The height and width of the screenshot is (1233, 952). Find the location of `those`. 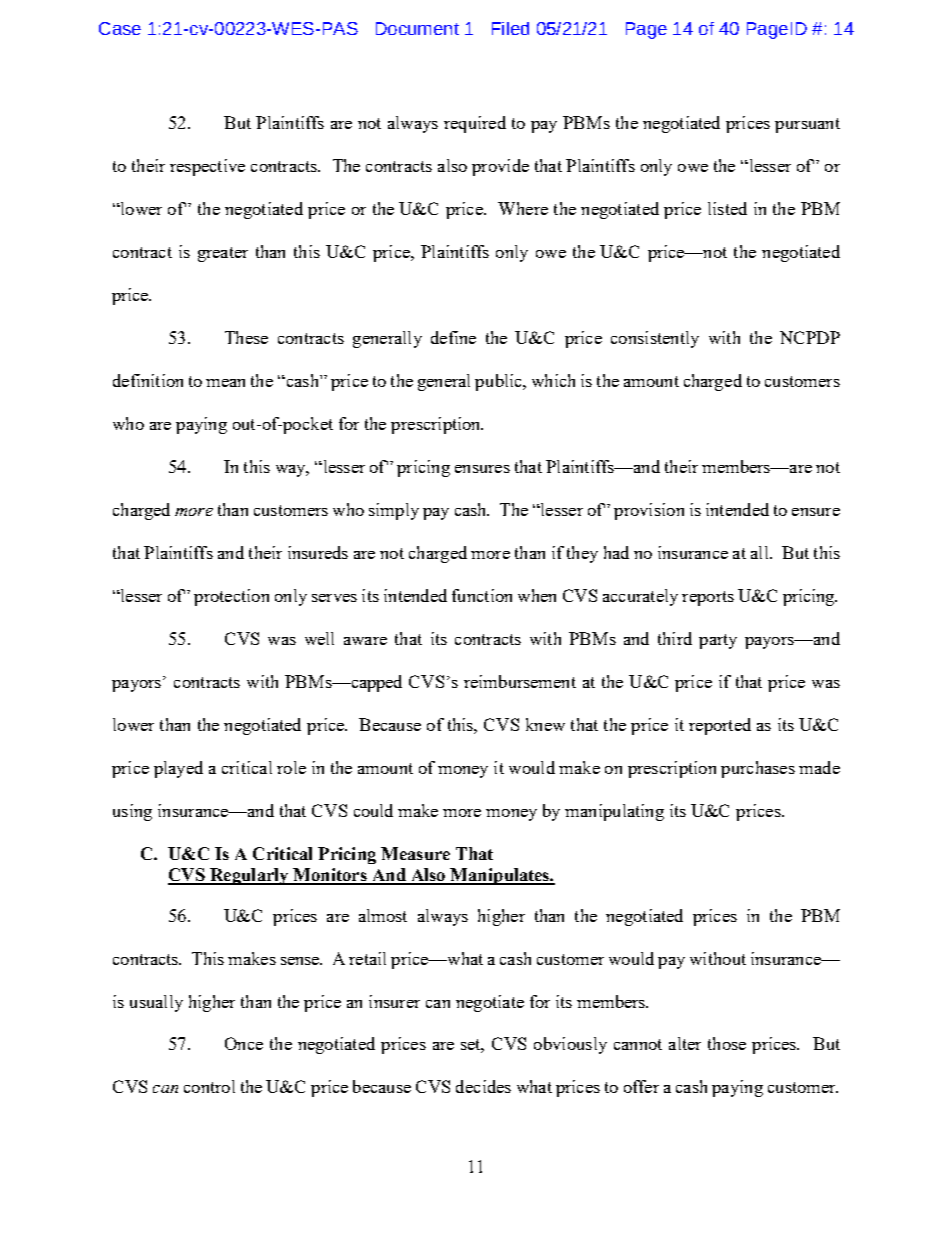

those is located at coordinates (727, 1043).
